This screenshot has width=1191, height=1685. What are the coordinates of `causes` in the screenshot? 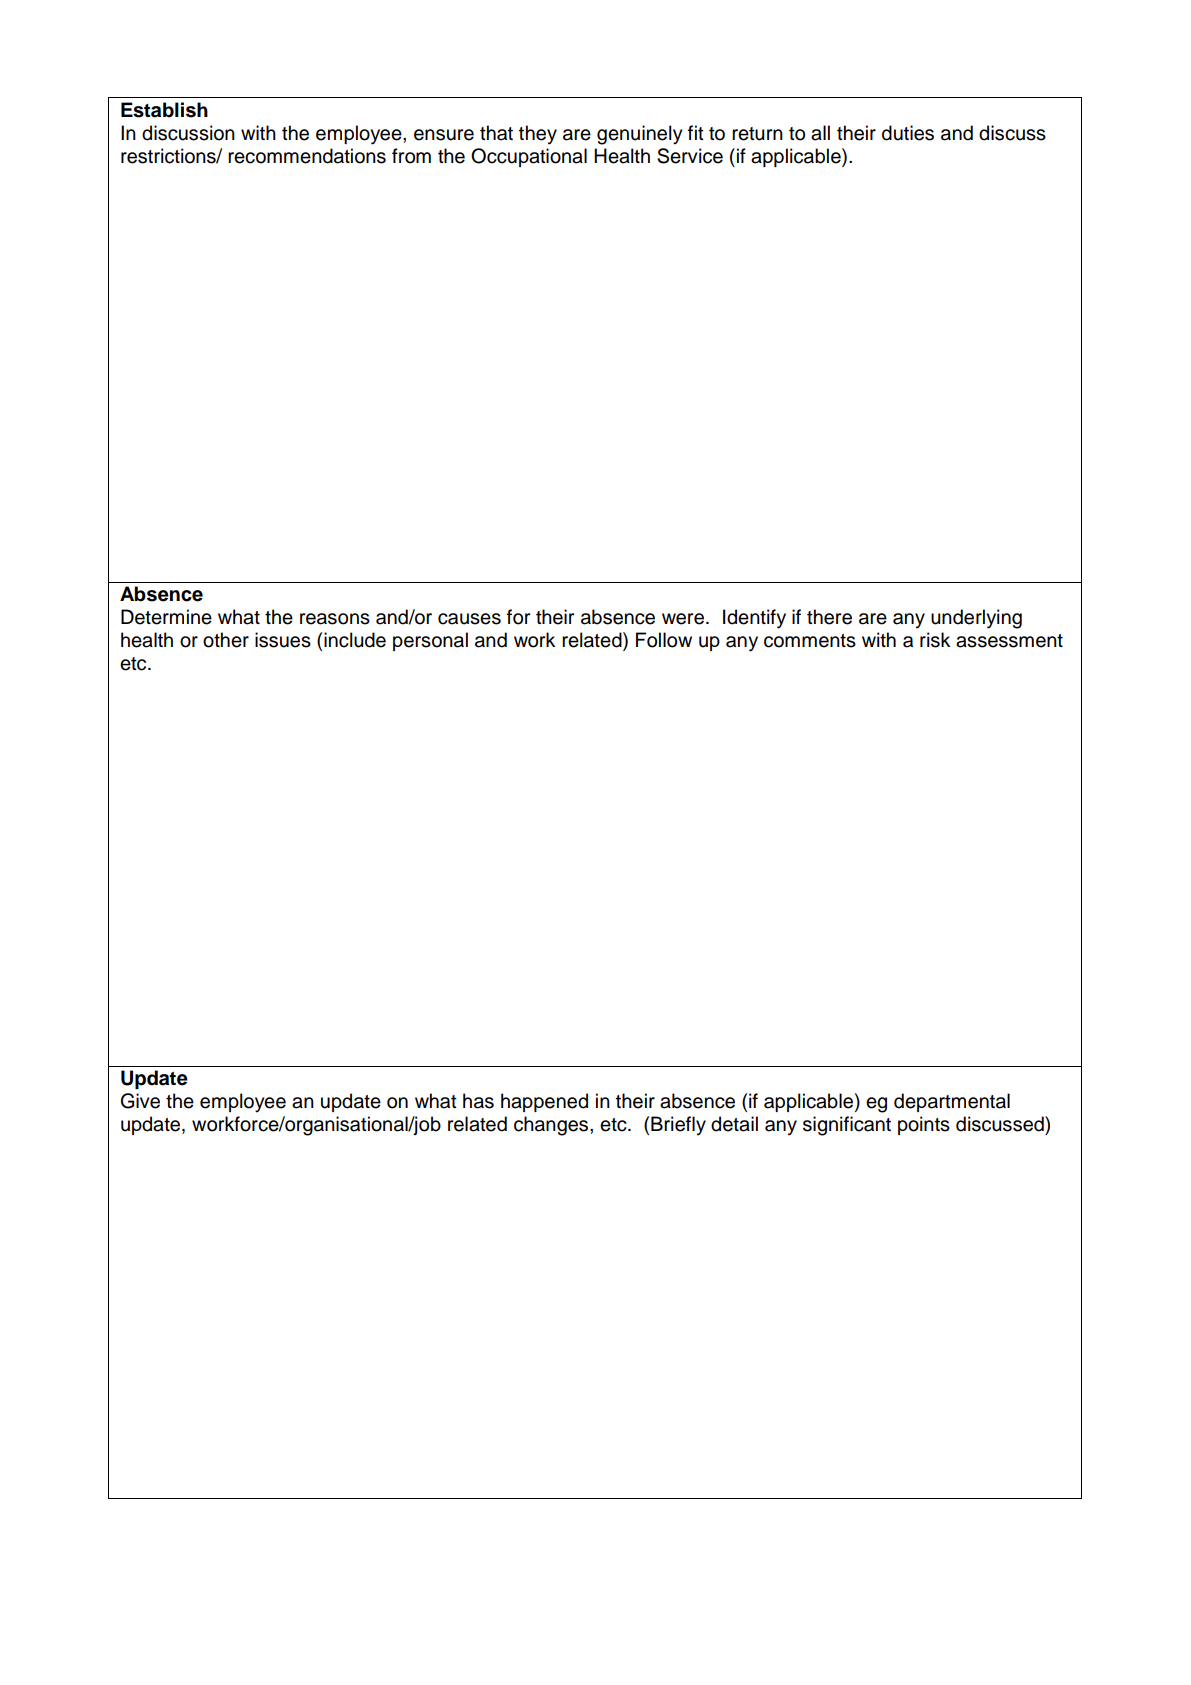 It's located at (469, 619).
